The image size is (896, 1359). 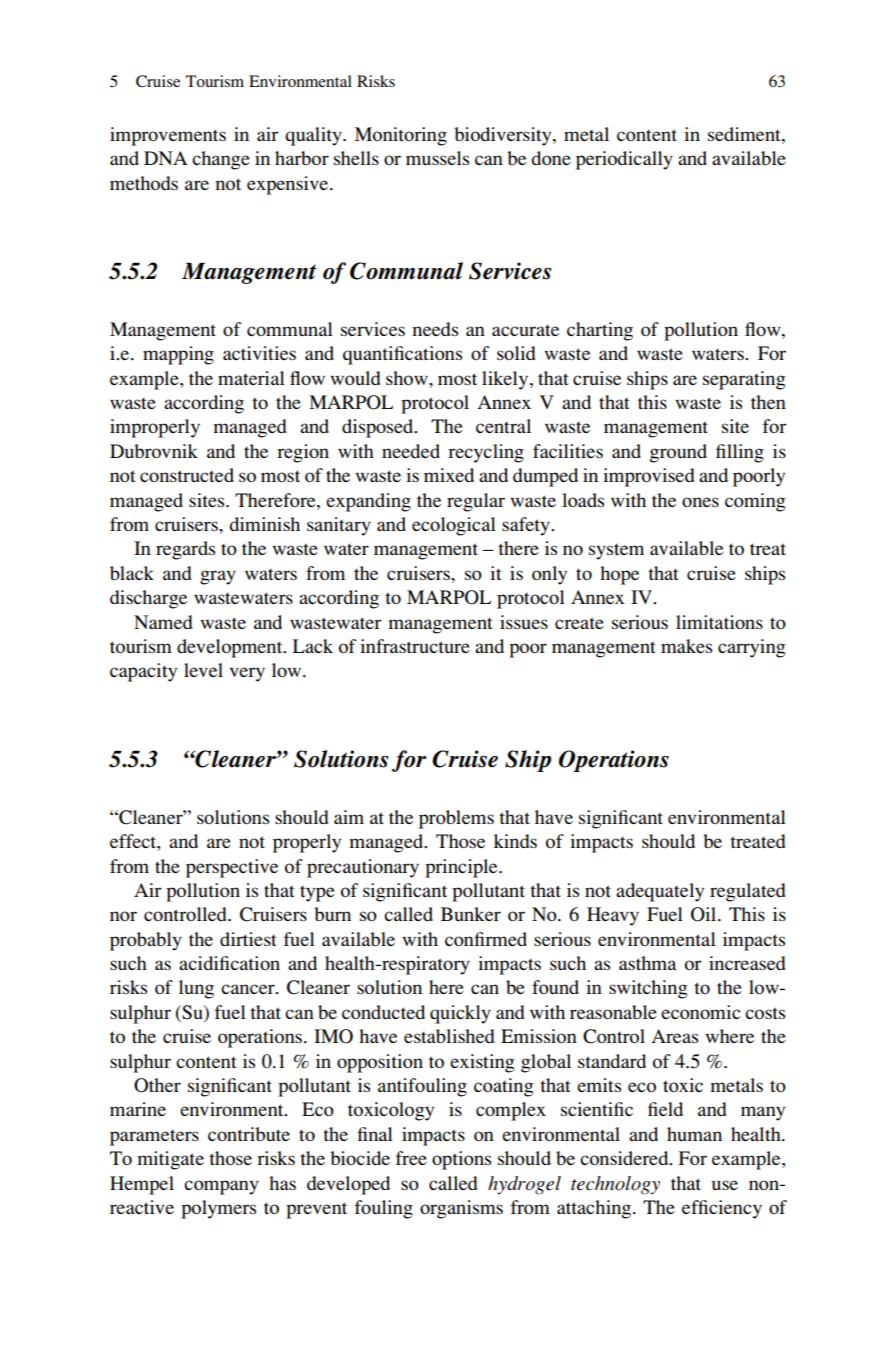 I want to click on options, so click(x=461, y=1160).
